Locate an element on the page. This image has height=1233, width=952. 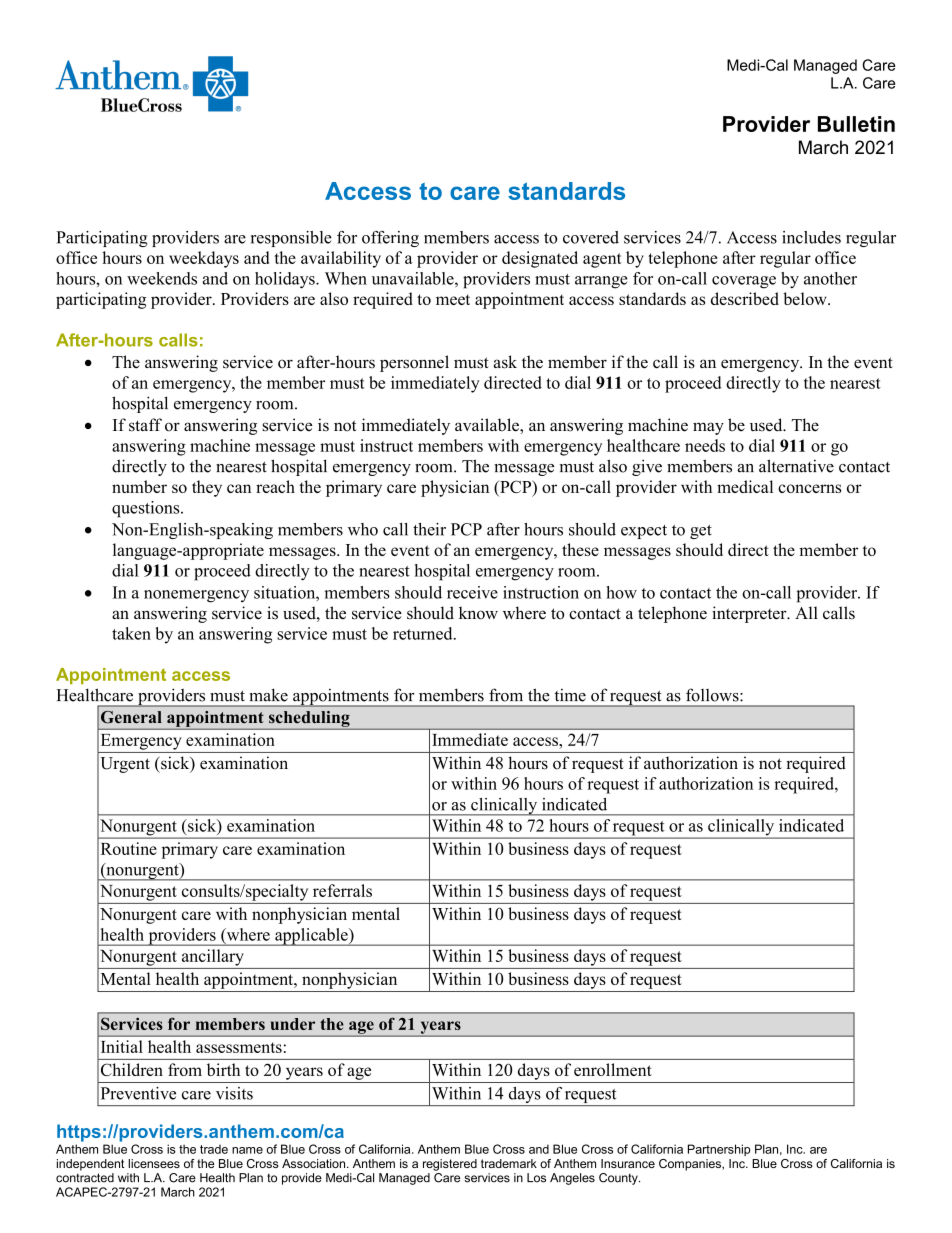
licensees is located at coordinates (154, 1163).
